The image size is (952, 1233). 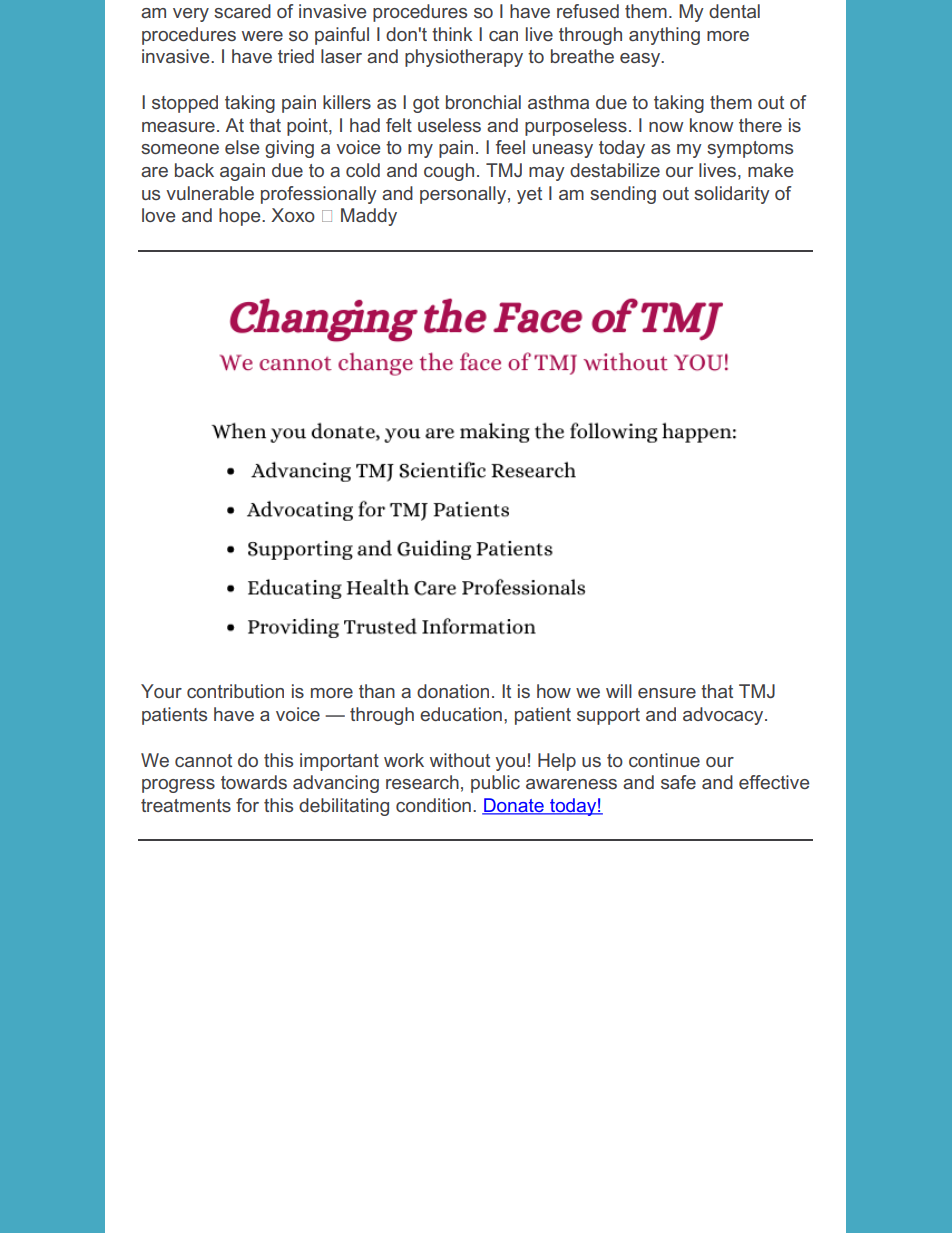 I want to click on were, so click(x=262, y=36).
